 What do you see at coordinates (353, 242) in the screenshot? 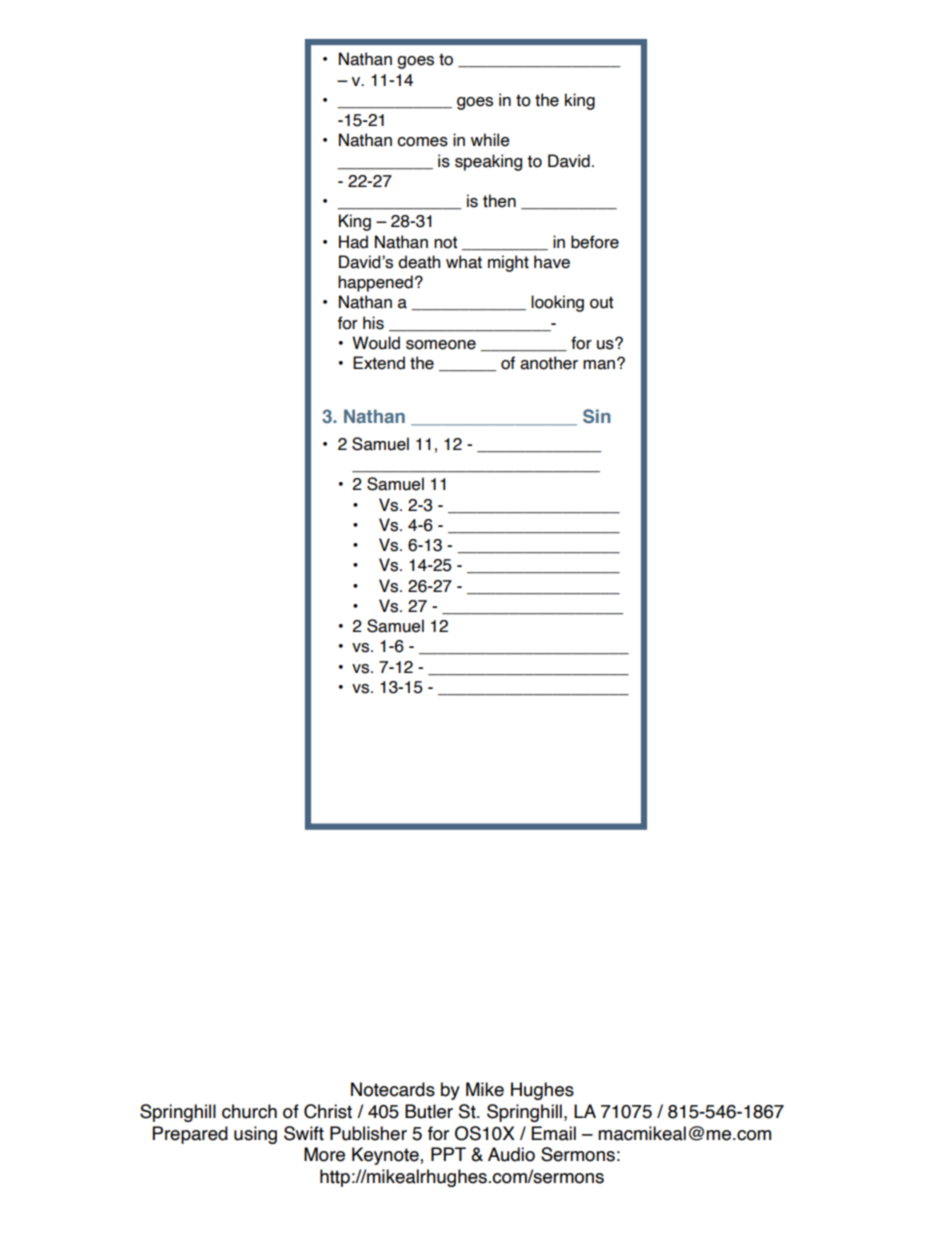
I see `Had` at bounding box center [353, 242].
